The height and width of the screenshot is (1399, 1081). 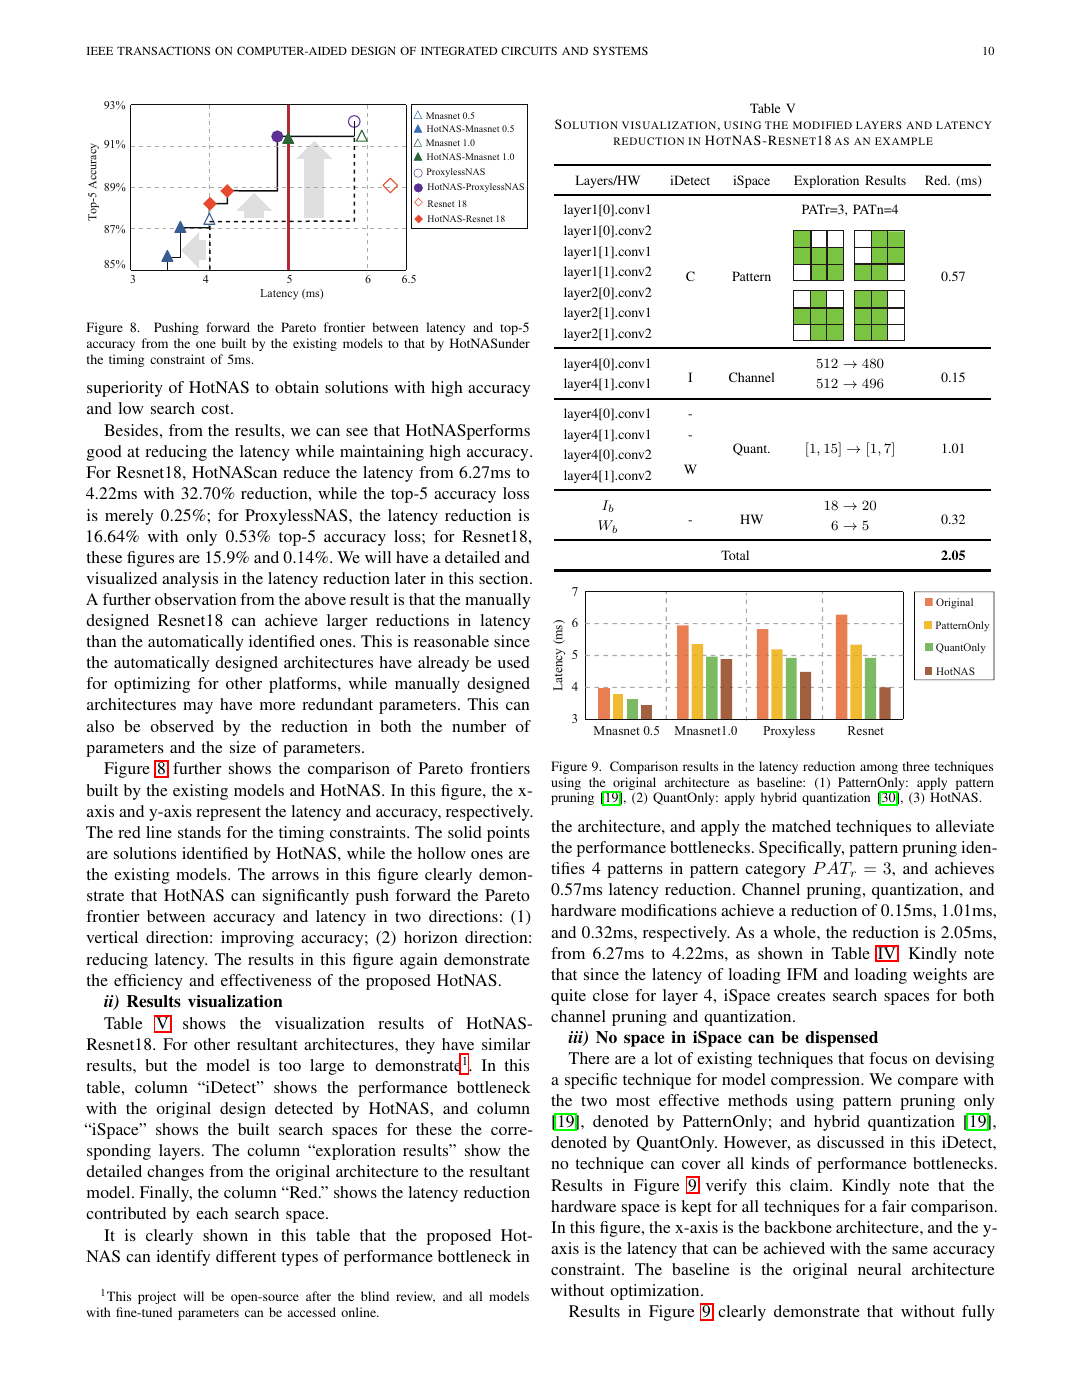 What do you see at coordinates (290, 1066) in the screenshot?
I see `too` at bounding box center [290, 1066].
